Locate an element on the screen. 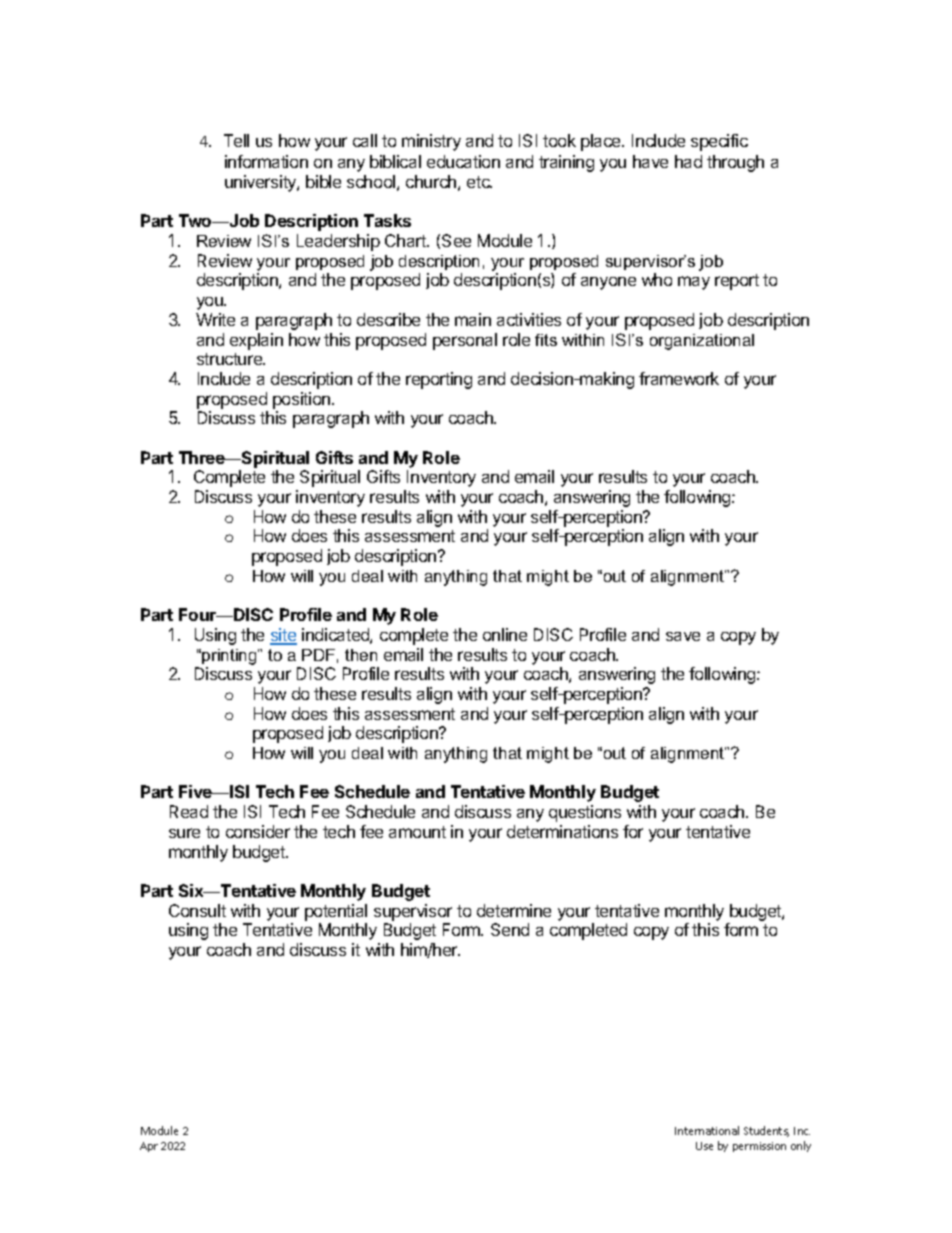 This screenshot has height=1233, width=952. through is located at coordinates (735, 163).
